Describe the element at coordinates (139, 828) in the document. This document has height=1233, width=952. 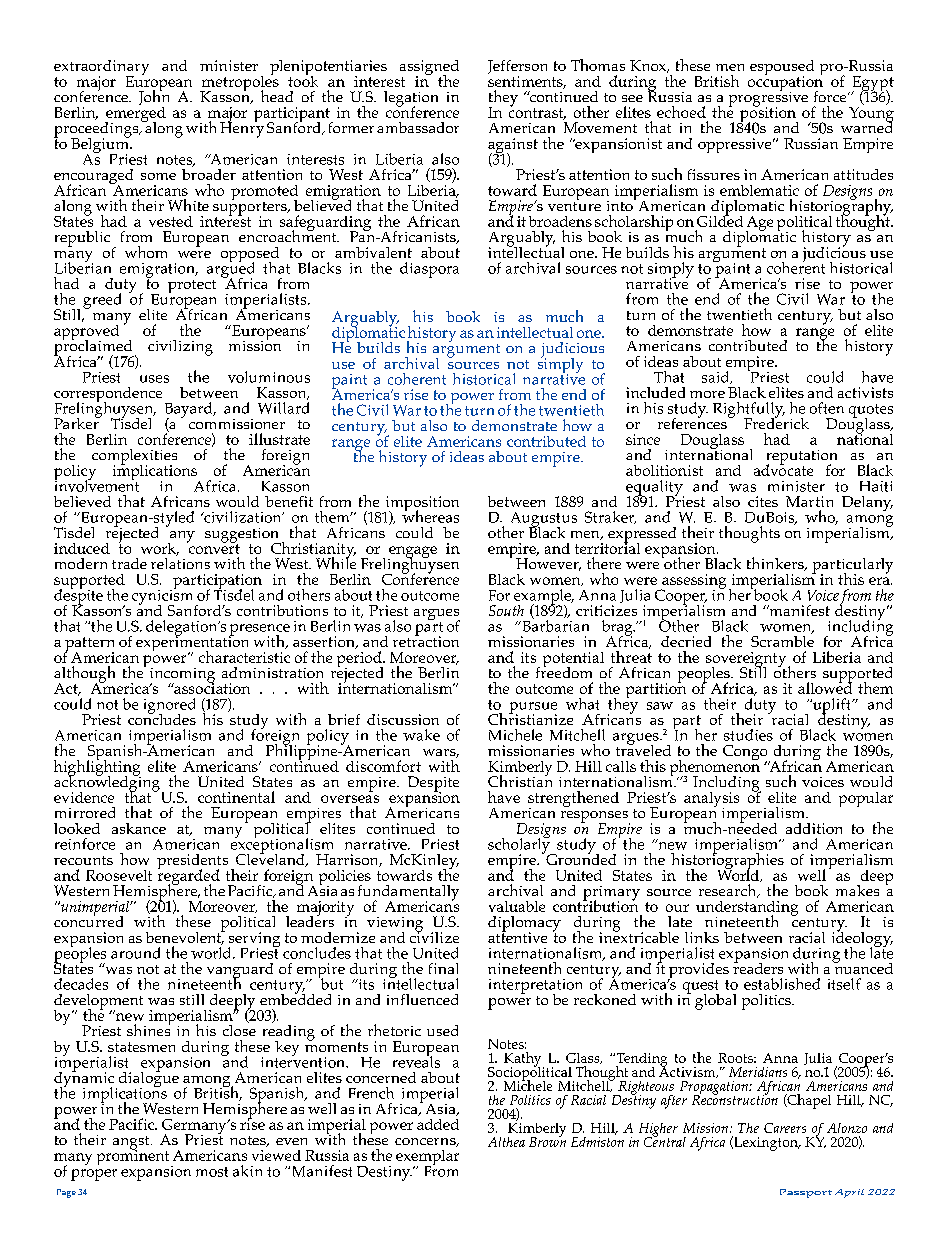
I see `askance` at that location.
